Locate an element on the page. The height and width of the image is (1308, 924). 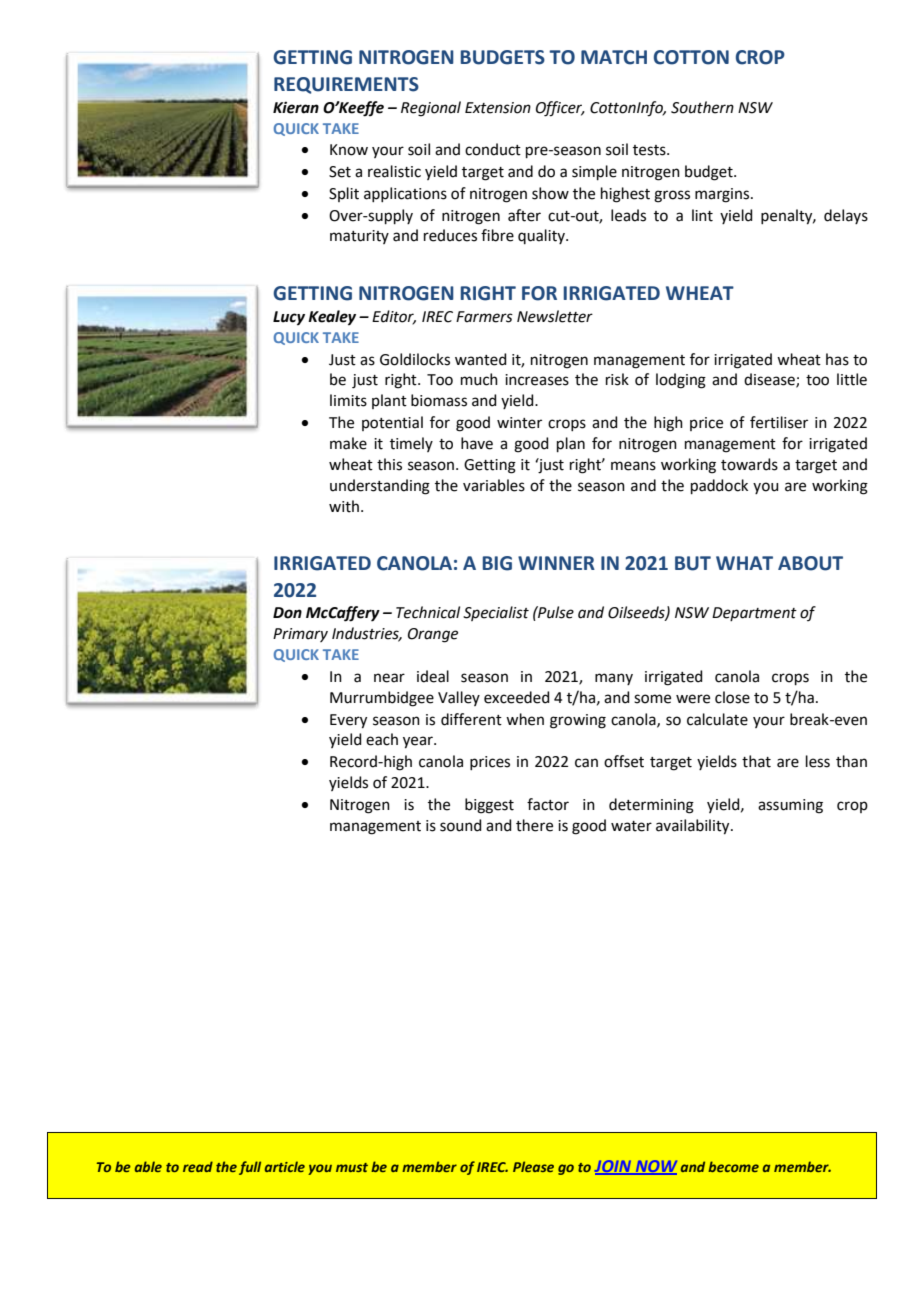
increases is located at coordinates (537, 380).
